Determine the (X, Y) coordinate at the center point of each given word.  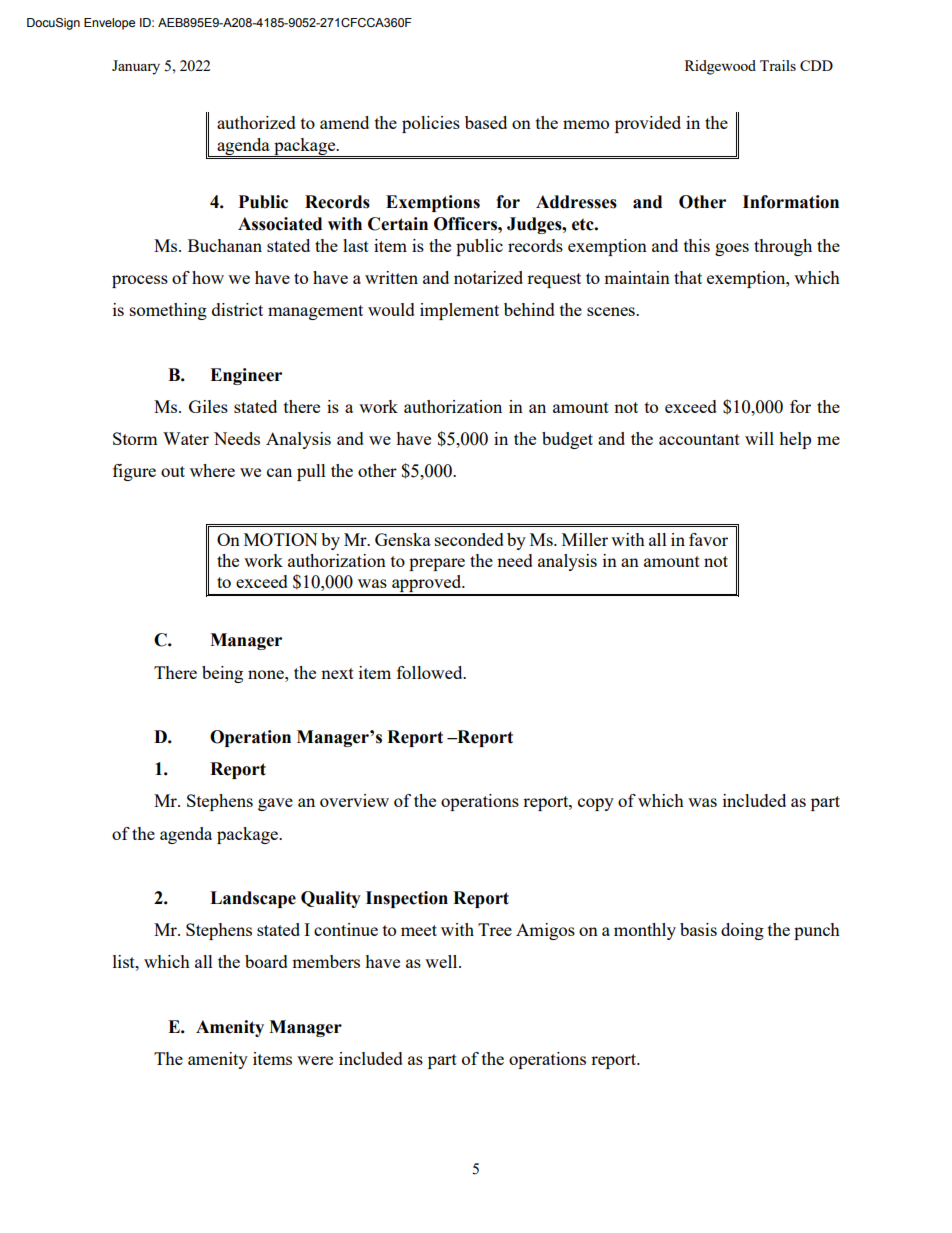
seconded (469, 539)
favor (708, 539)
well (442, 961)
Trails (778, 65)
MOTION (281, 539)
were (315, 1060)
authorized (256, 122)
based (486, 122)
